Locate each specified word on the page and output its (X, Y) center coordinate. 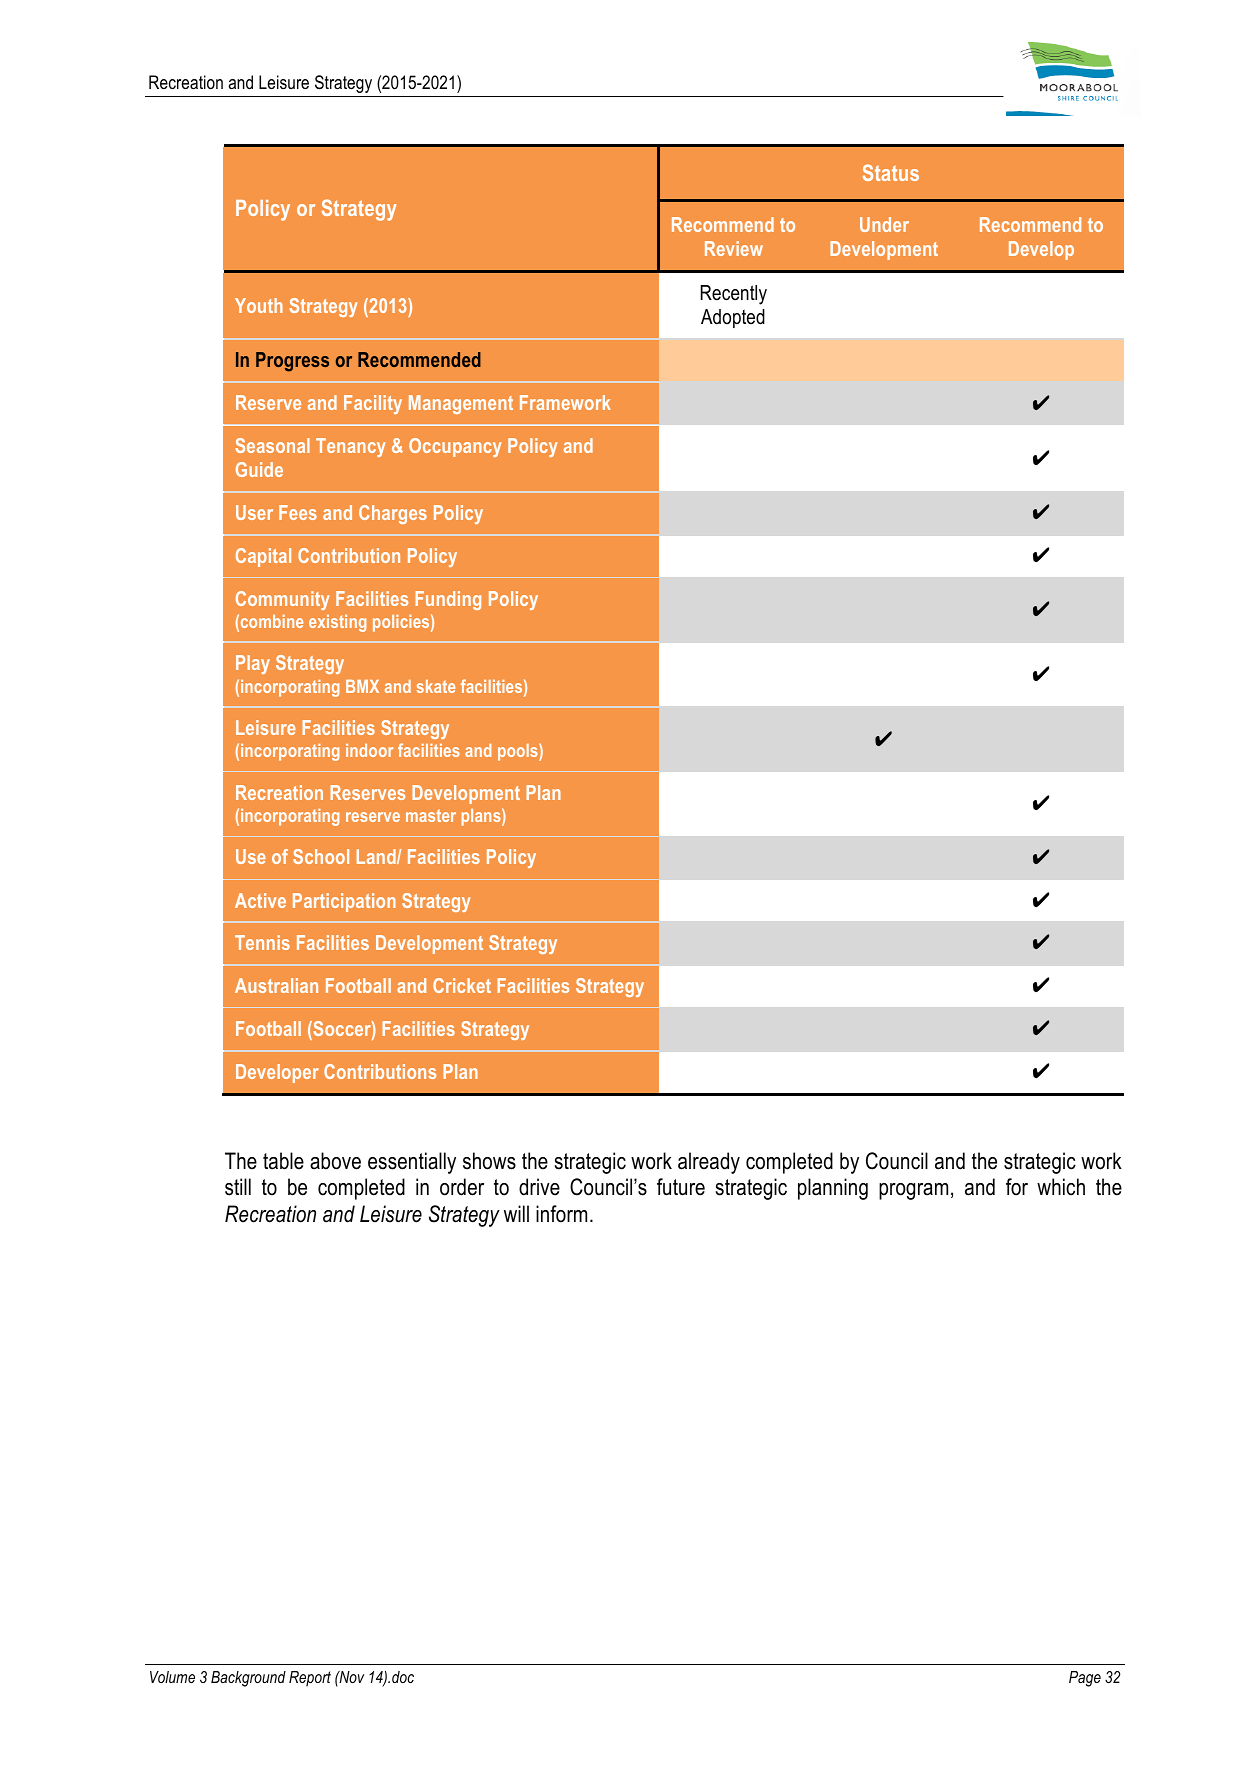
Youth (259, 305)
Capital (263, 557)
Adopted (733, 318)
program (913, 1191)
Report (310, 1679)
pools (519, 752)
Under (884, 224)
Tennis (262, 942)
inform (561, 1214)
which (1061, 1187)
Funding (448, 600)
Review (734, 248)
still (238, 1187)
